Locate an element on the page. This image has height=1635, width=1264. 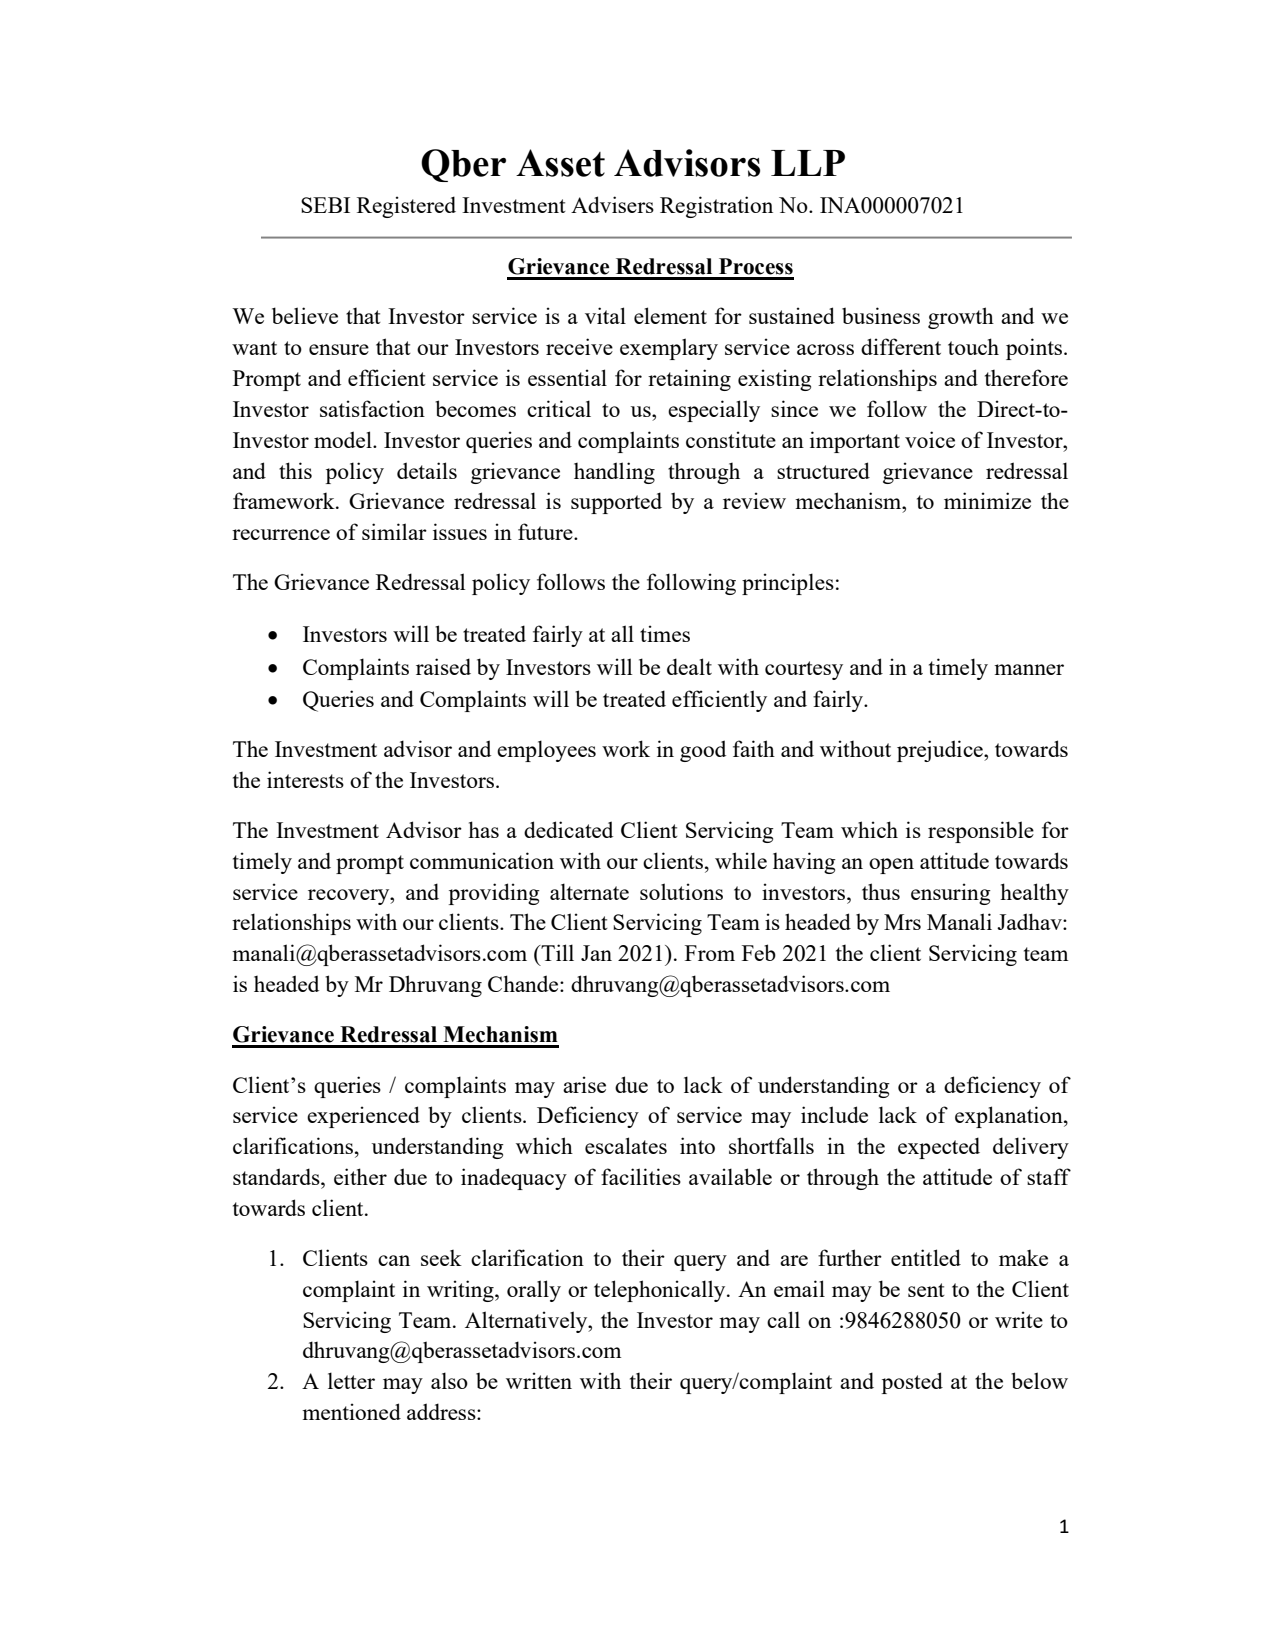
written is located at coordinates (539, 1380).
